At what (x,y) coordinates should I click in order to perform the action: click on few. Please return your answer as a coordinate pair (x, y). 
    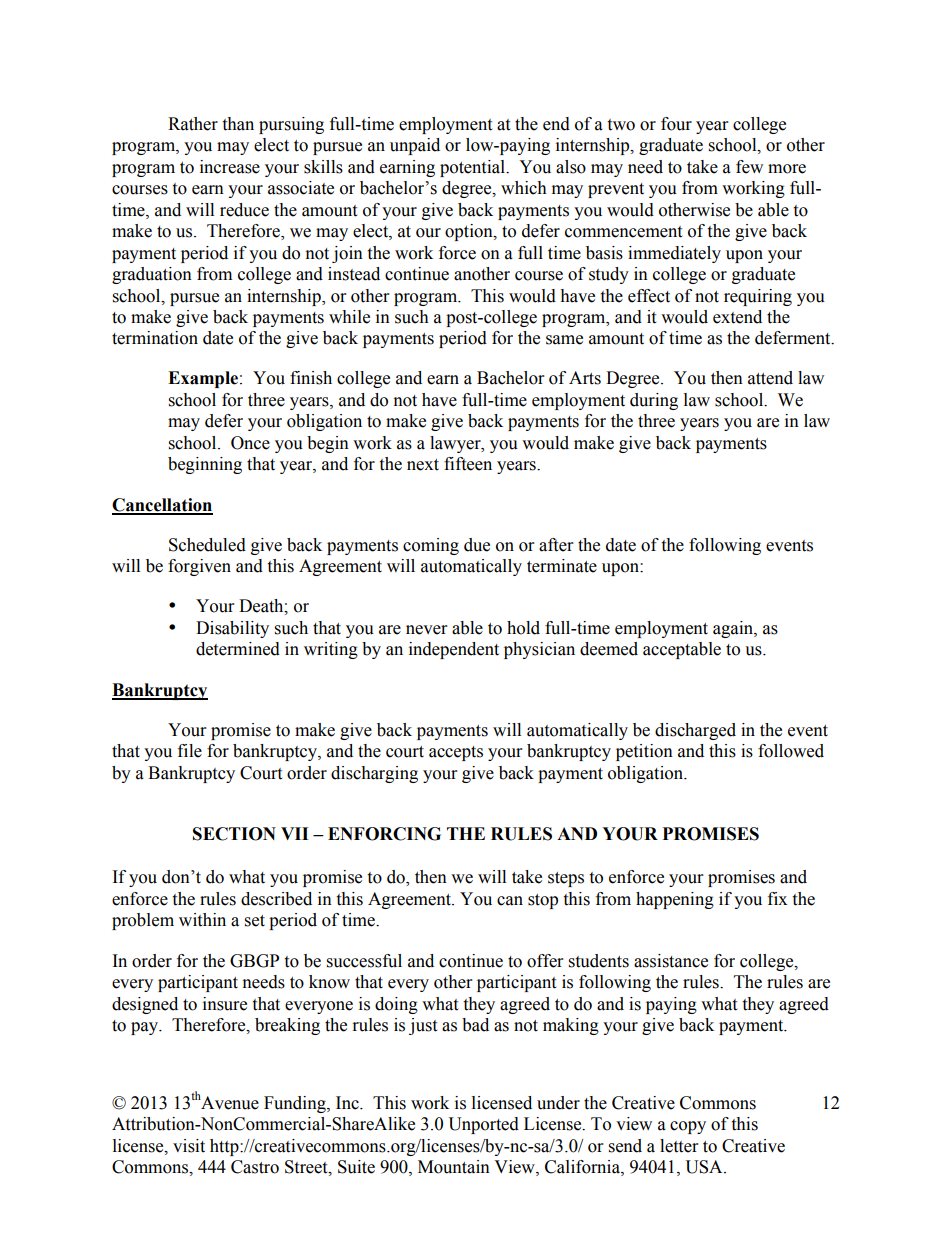
    Looking at the image, I should click on (749, 167).
